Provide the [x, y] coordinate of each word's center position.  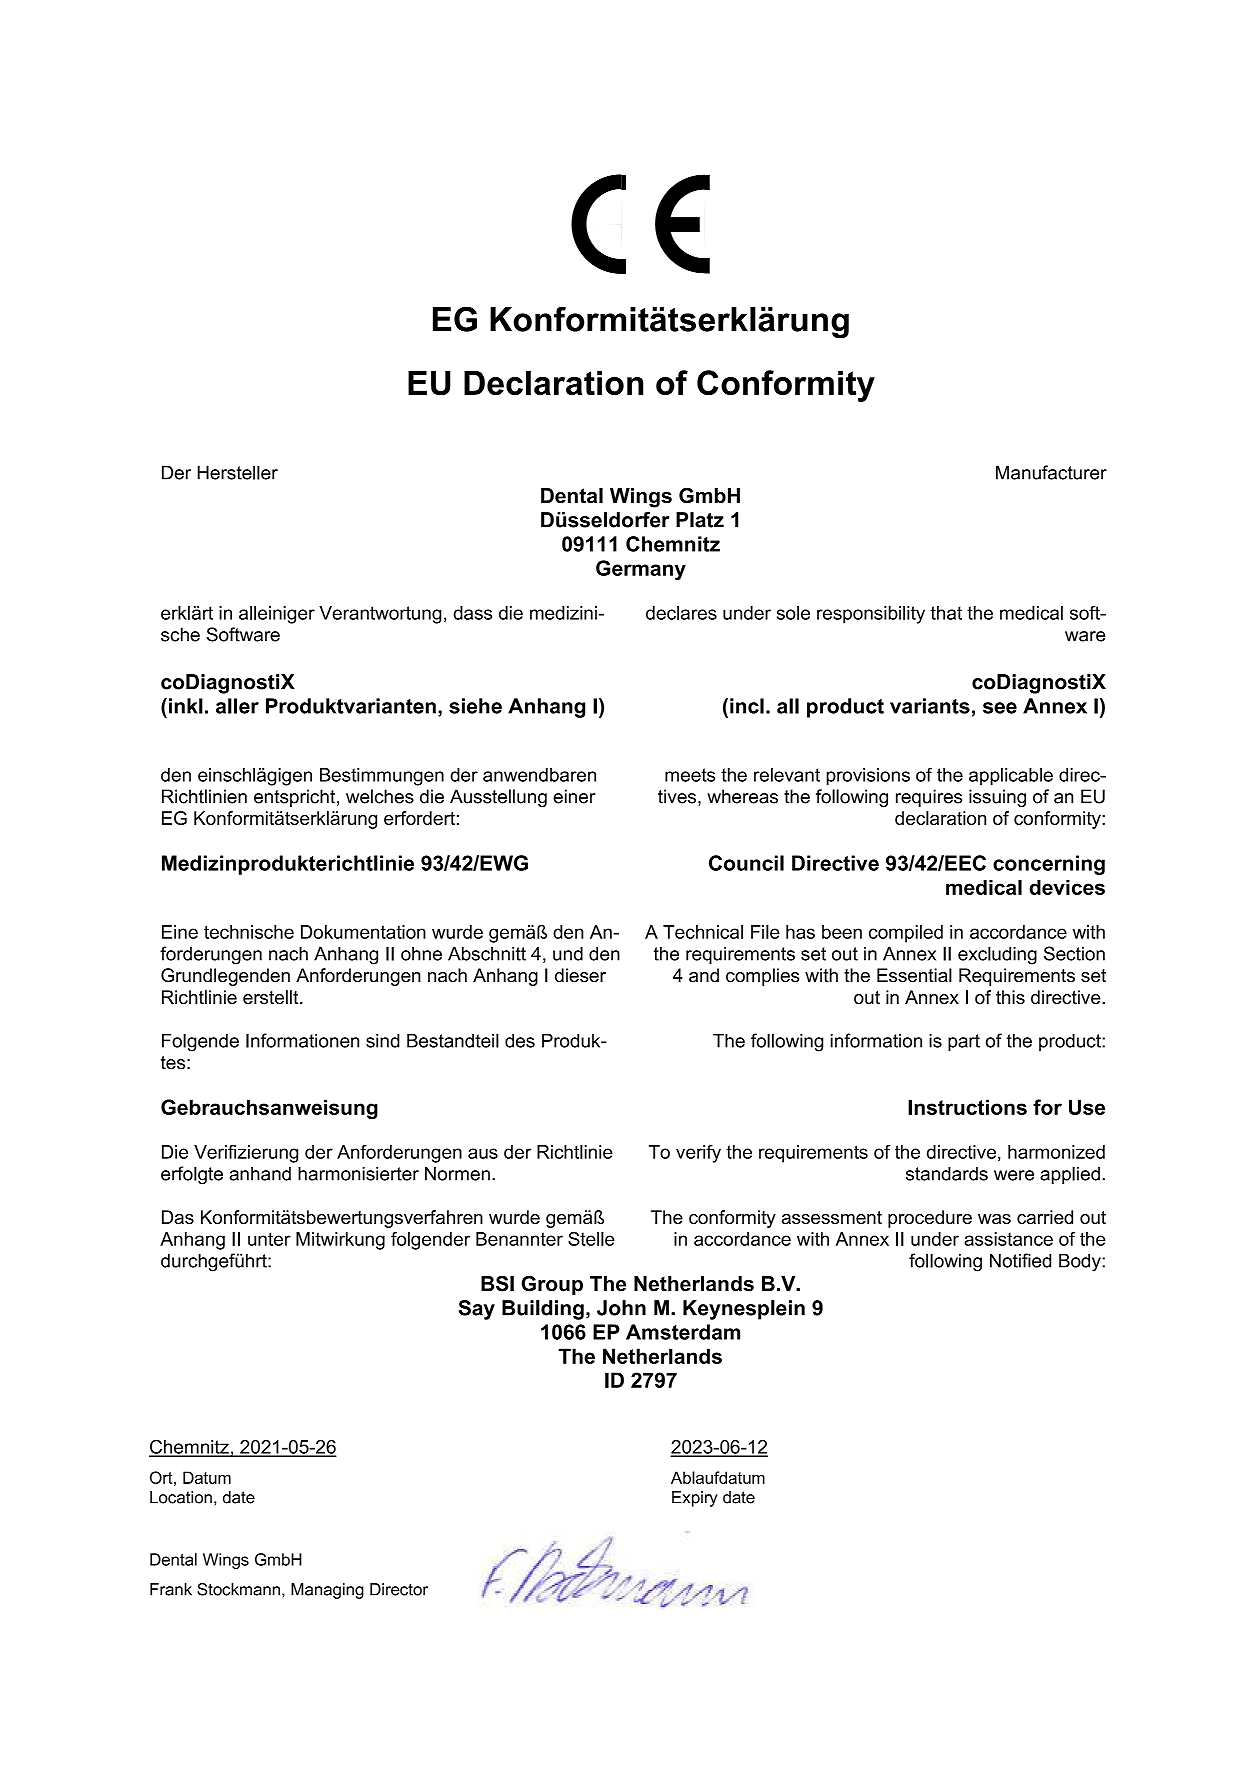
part [964, 1042]
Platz [700, 520]
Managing [327, 1591]
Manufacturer [1051, 472]
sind [383, 1041]
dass [472, 613]
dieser [580, 975]
